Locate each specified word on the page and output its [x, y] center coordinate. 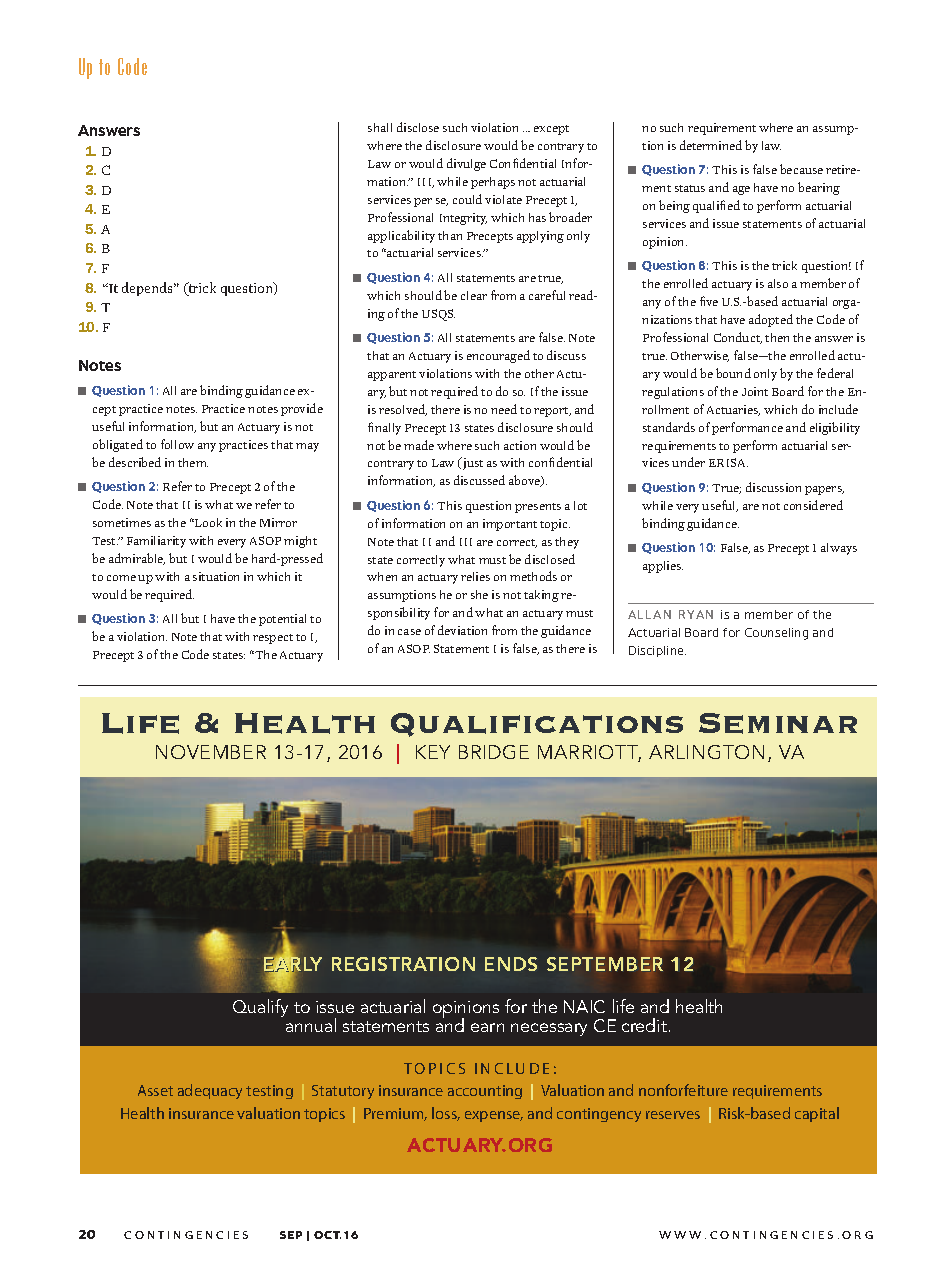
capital [817, 1114]
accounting [485, 1092]
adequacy [210, 1091]
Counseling [776, 634]
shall [380, 127]
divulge [466, 164]
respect [273, 639]
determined [711, 145]
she [479, 594]
